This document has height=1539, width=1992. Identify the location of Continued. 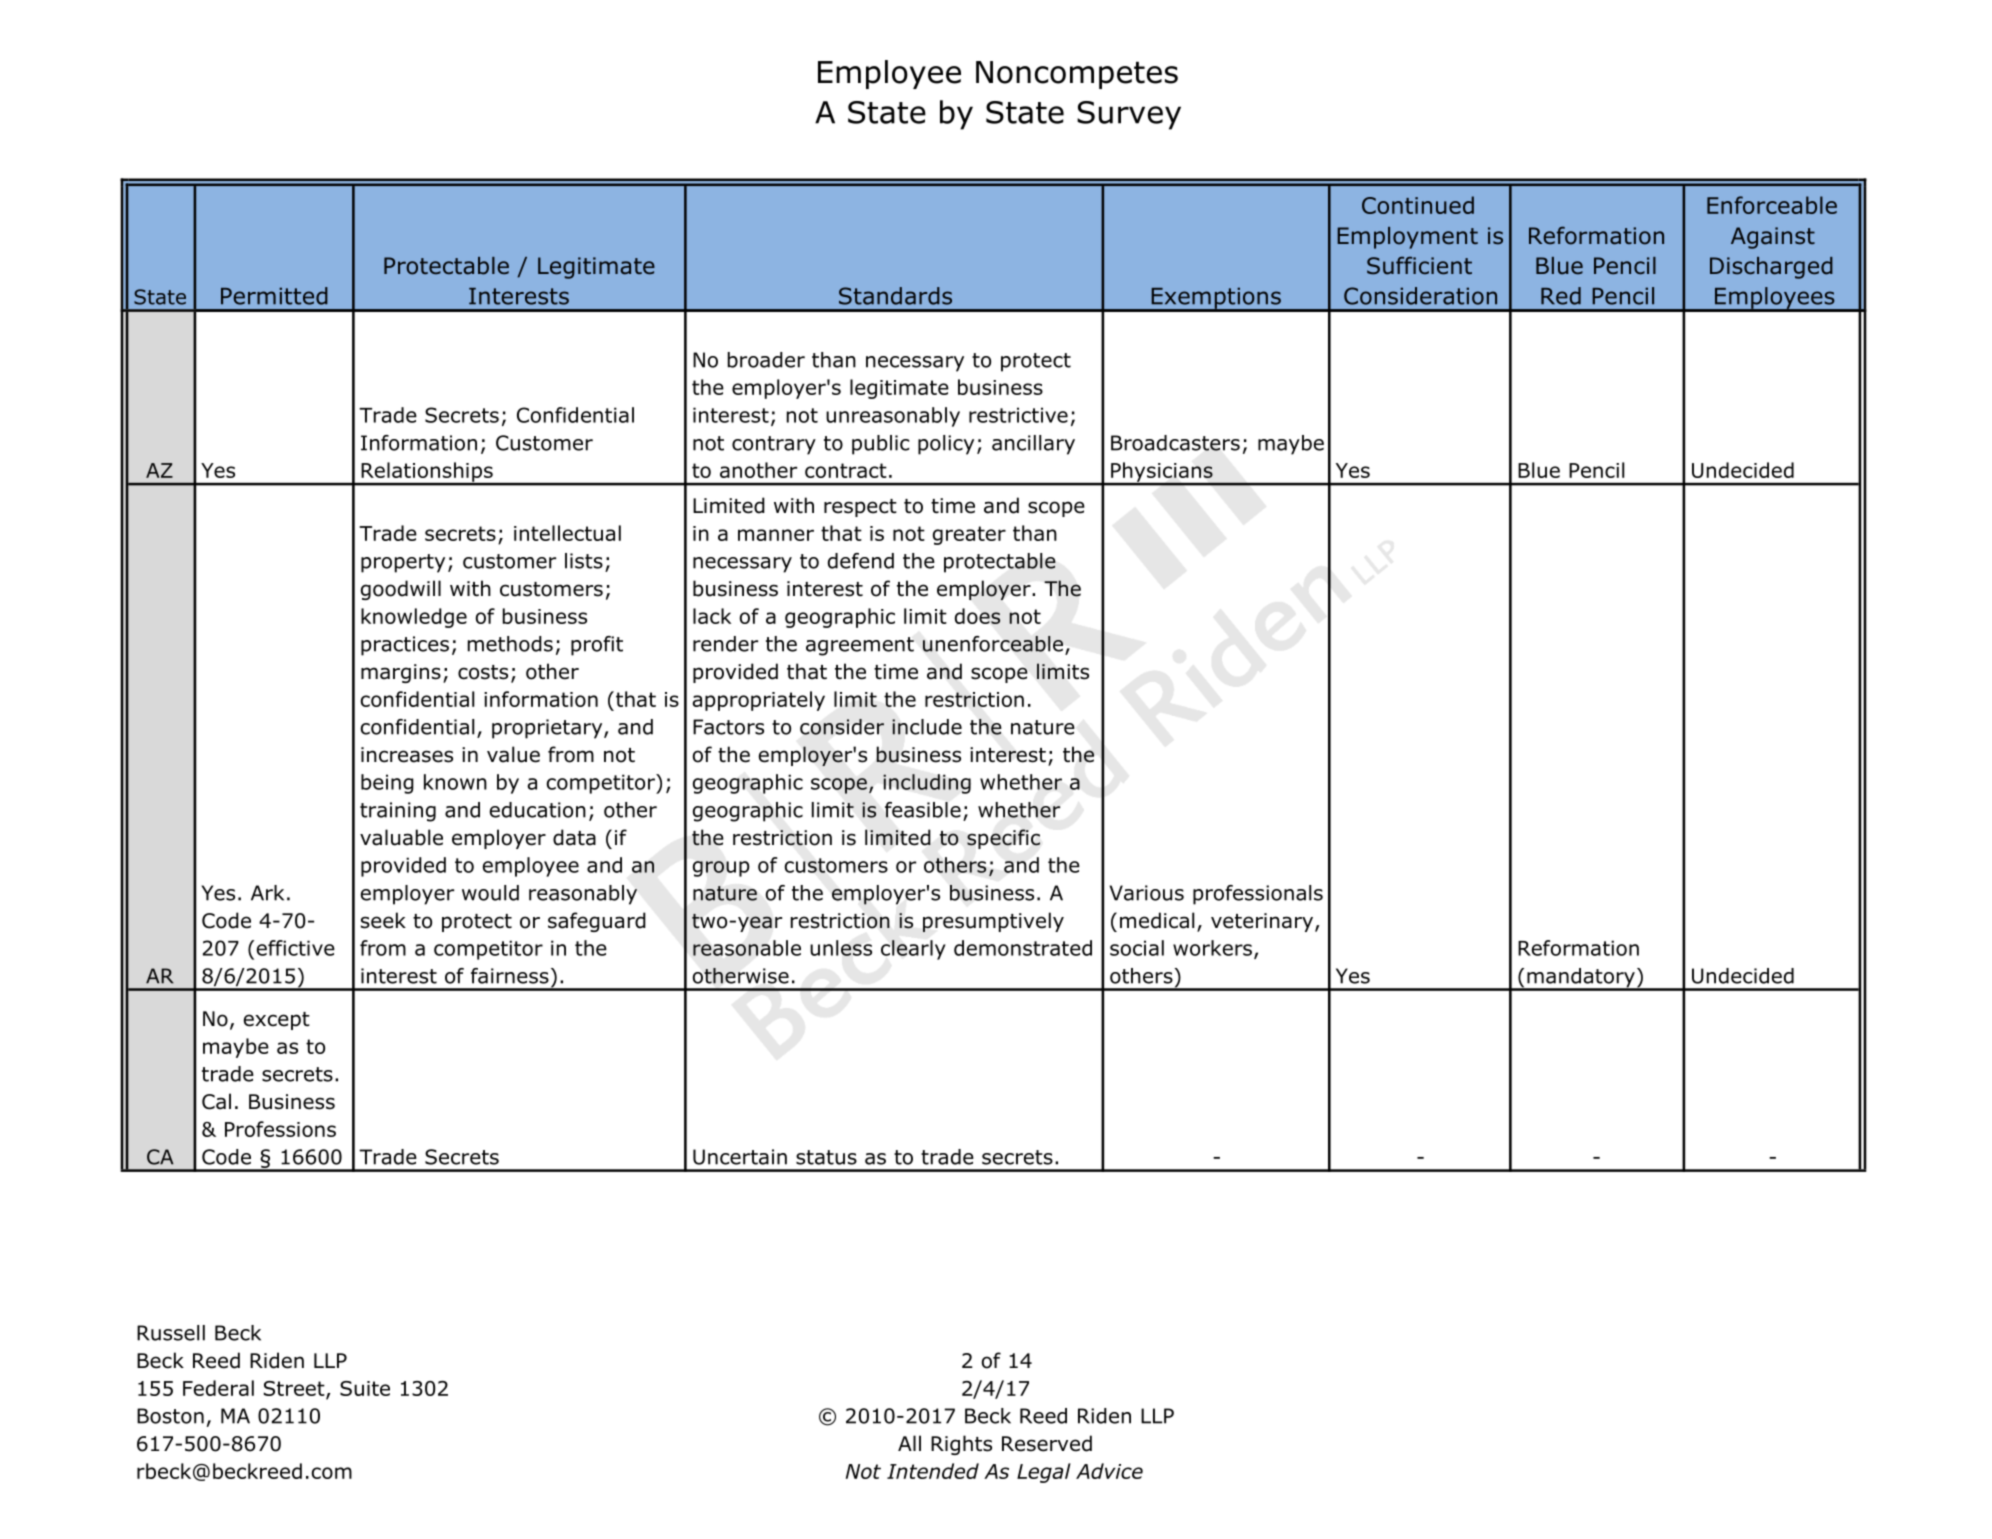
(1418, 205).
